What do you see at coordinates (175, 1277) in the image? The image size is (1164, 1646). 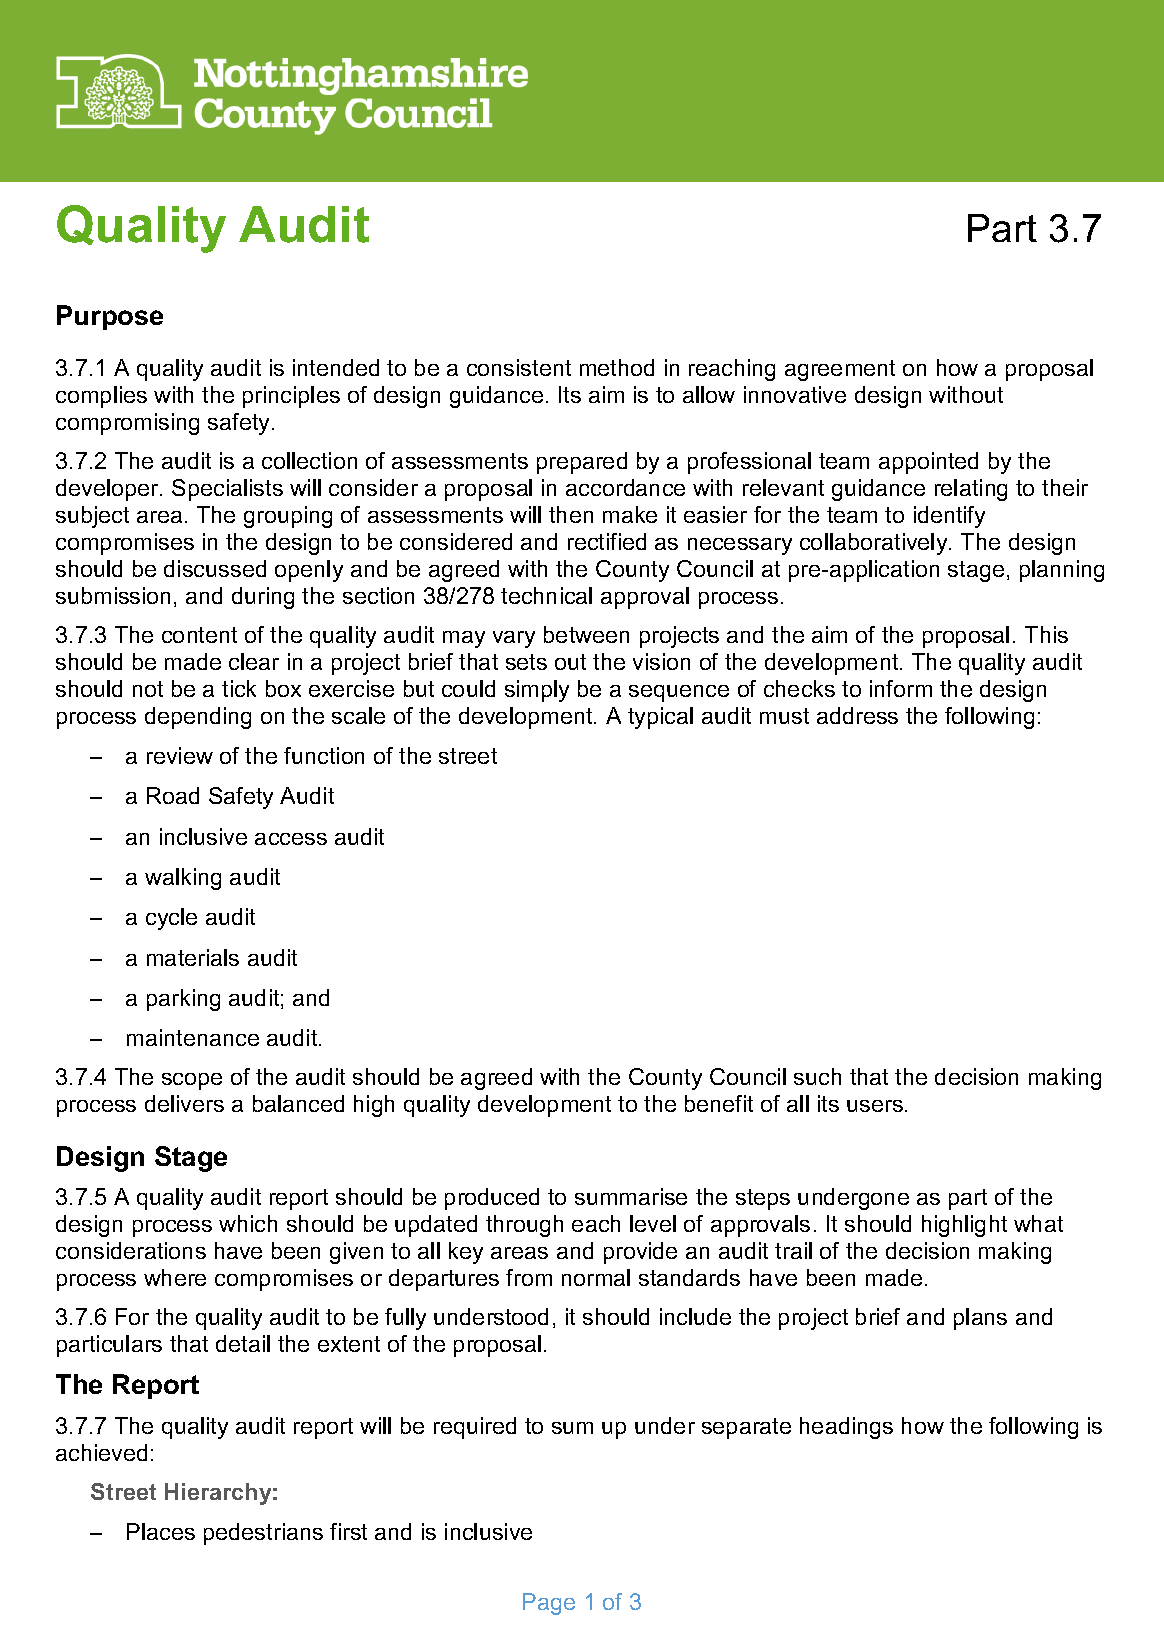 I see `where` at bounding box center [175, 1277].
